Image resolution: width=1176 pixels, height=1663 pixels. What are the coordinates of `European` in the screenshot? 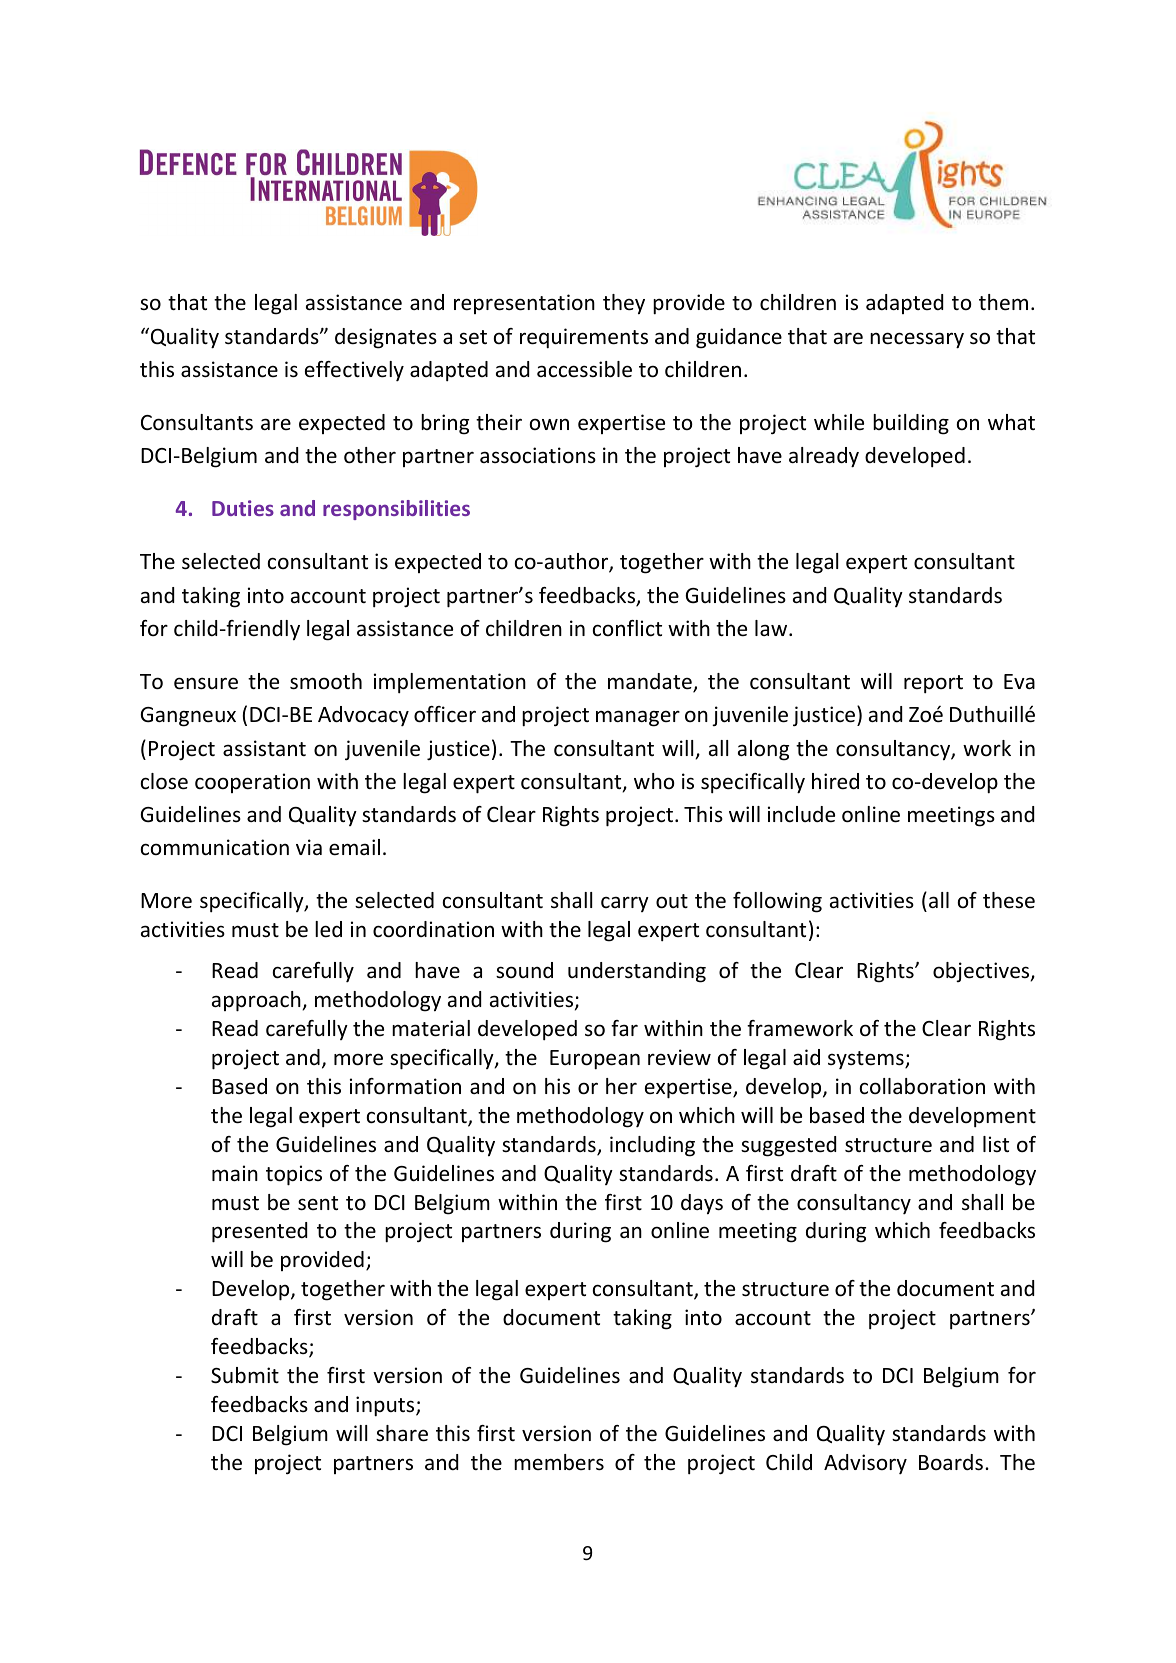 It's located at (595, 1060).
